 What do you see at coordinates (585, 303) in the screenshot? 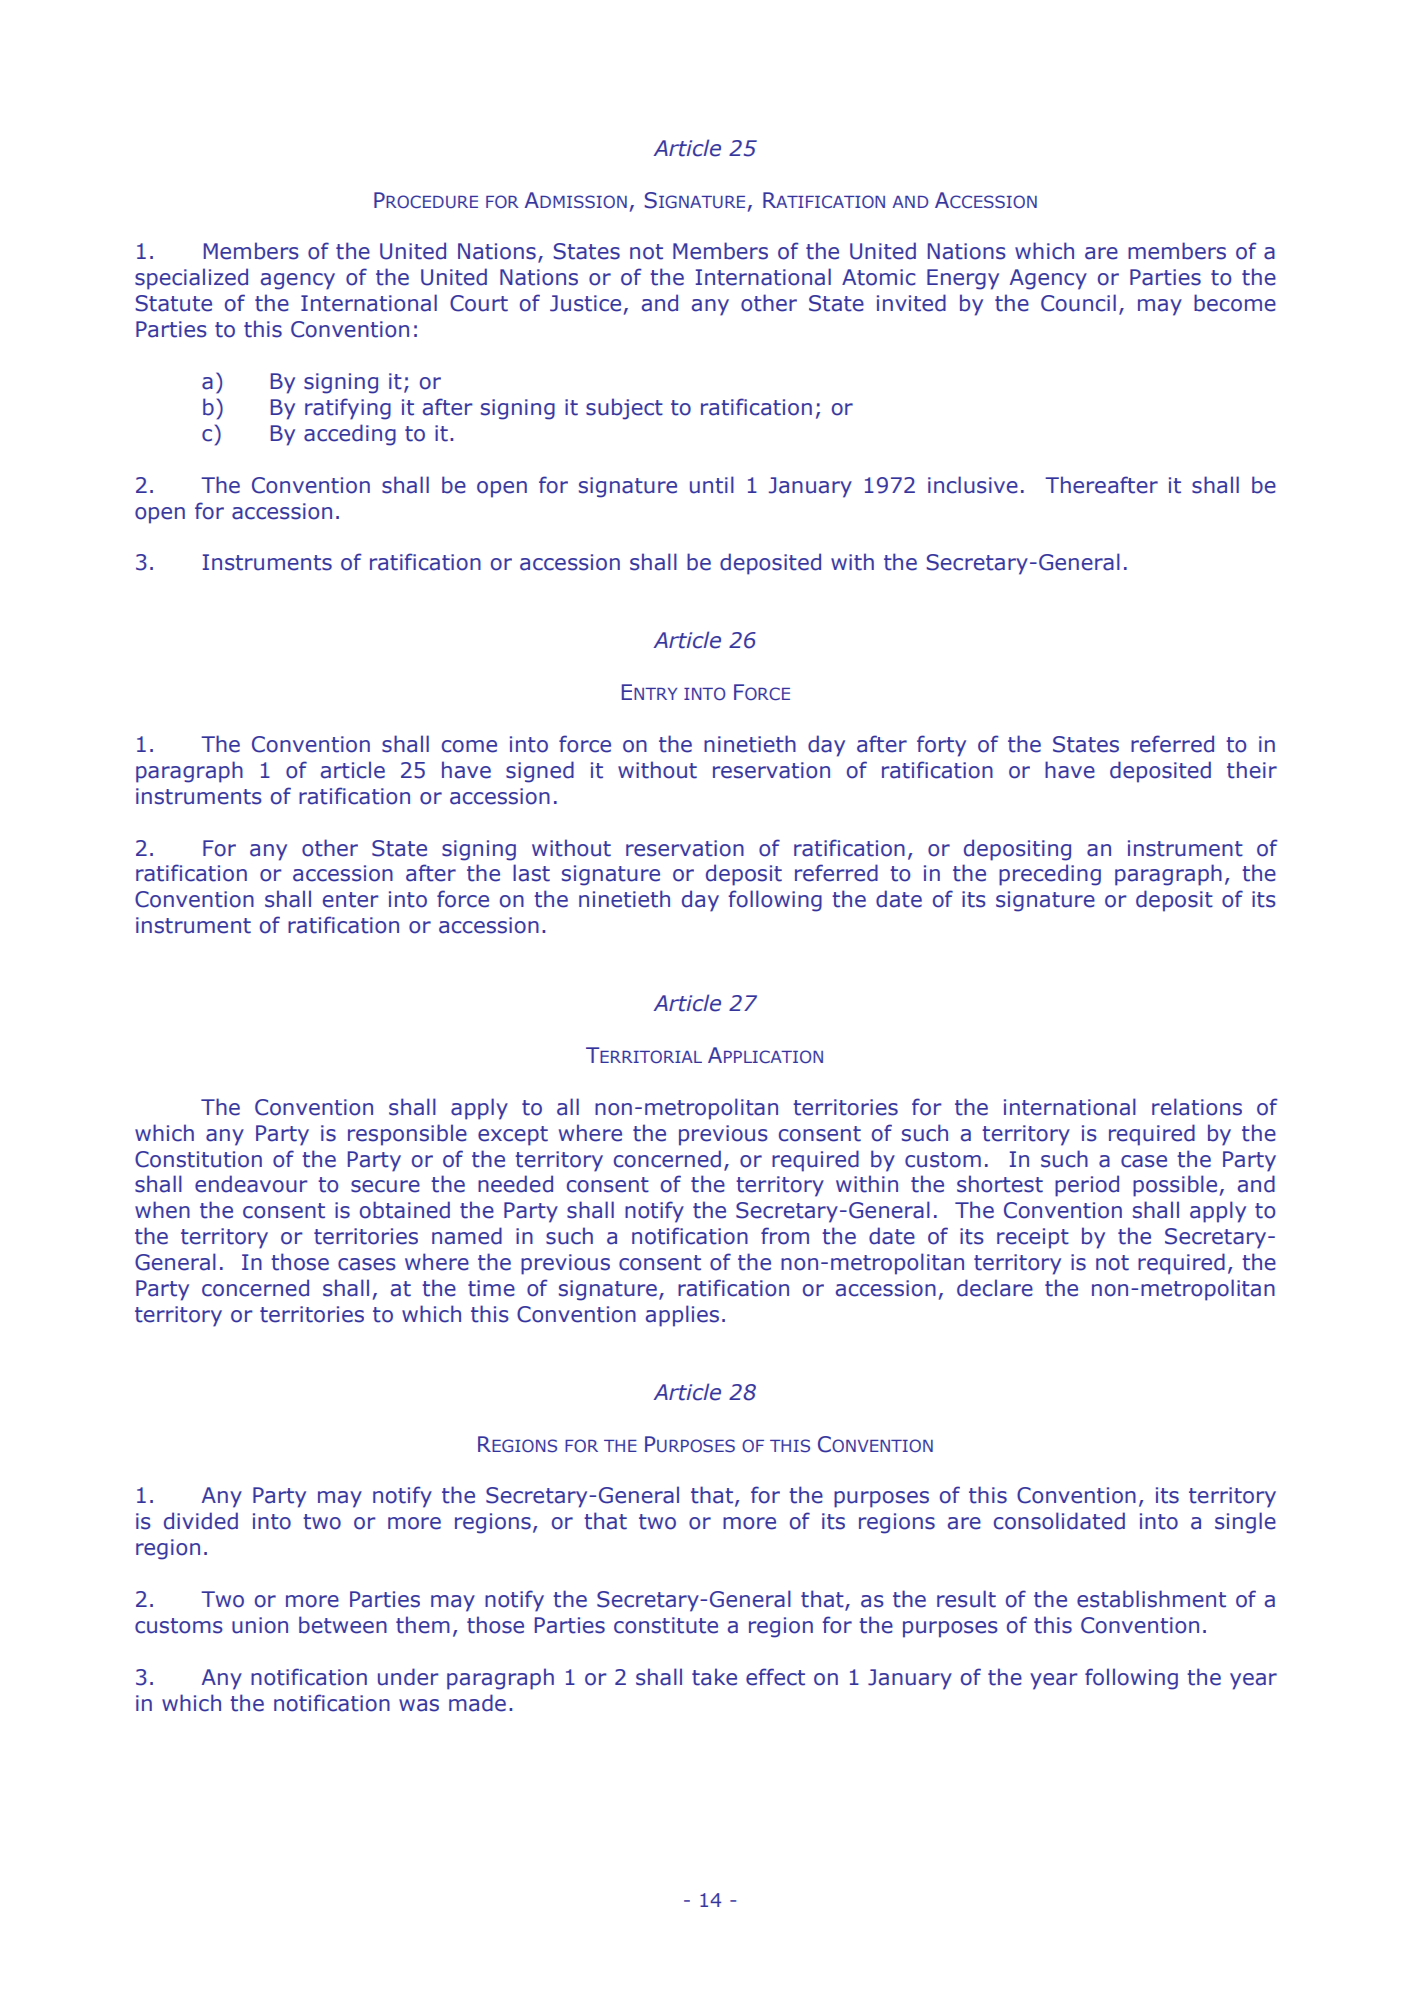
I see `Justice` at bounding box center [585, 303].
